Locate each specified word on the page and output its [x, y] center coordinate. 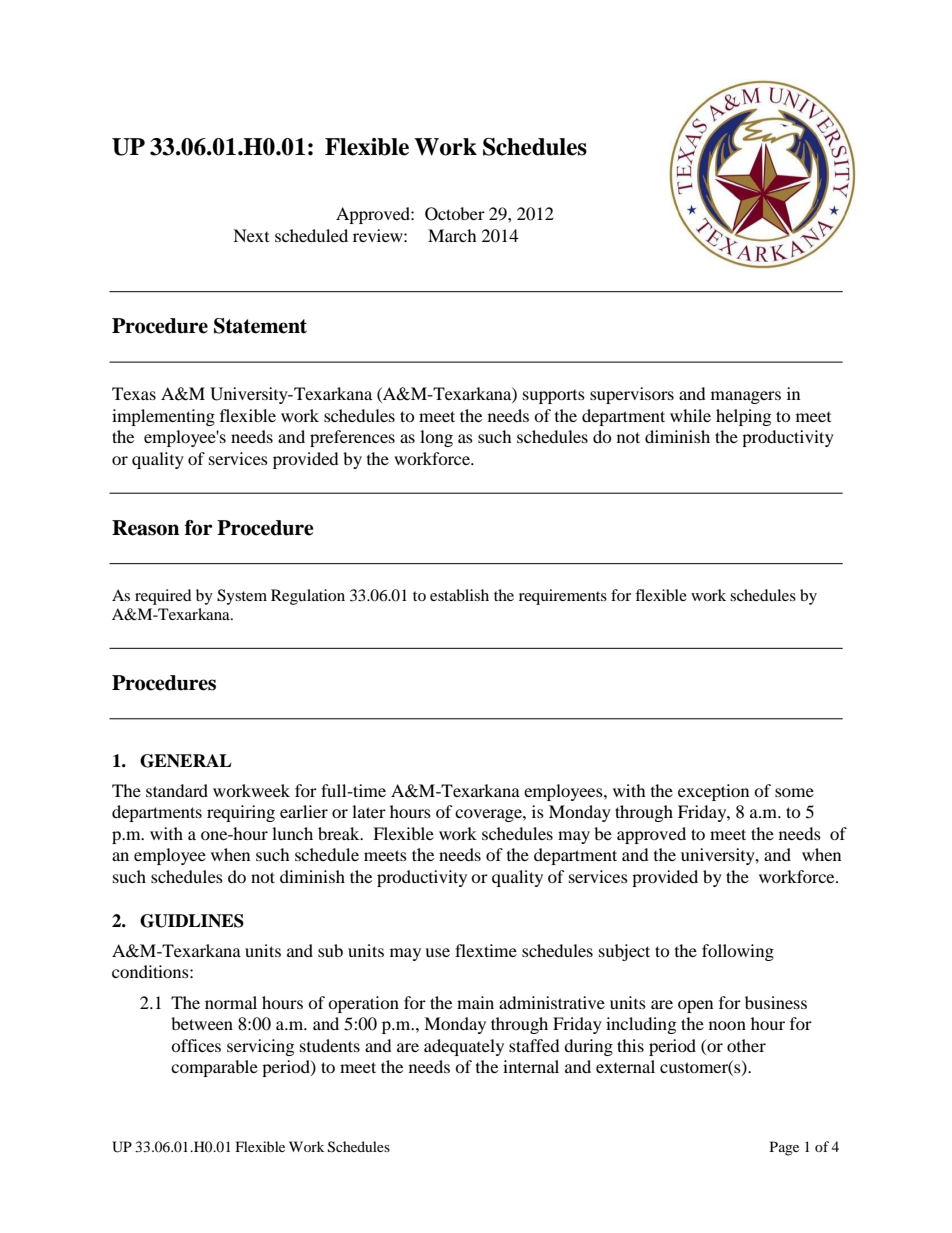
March [452, 235]
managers [746, 397]
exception [713, 792]
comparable [214, 1068]
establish [459, 595]
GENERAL [186, 761]
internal [531, 1066]
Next [251, 235]
